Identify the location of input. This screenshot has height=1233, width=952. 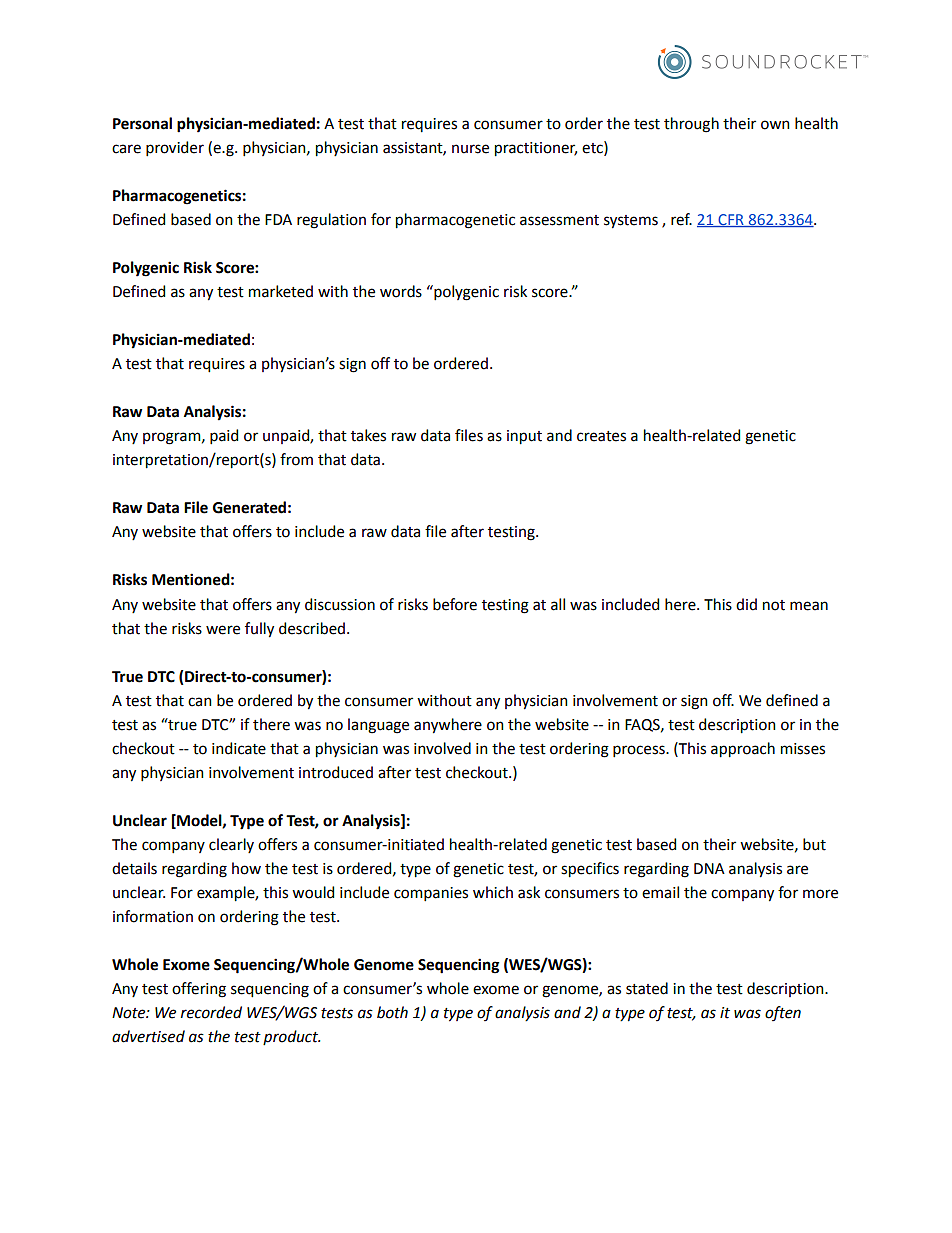
(524, 437).
